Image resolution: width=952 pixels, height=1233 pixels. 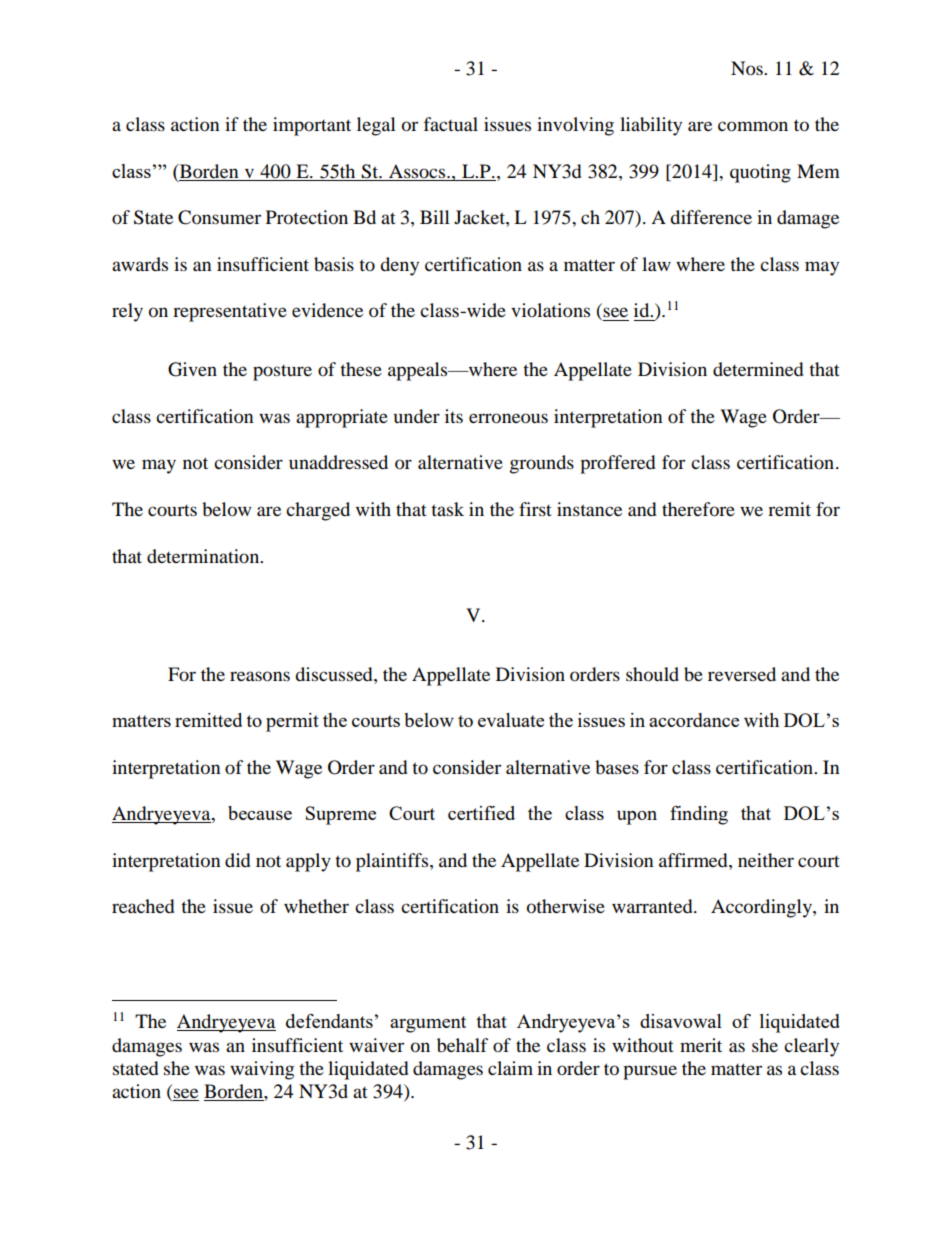 I want to click on factual, so click(x=451, y=124).
